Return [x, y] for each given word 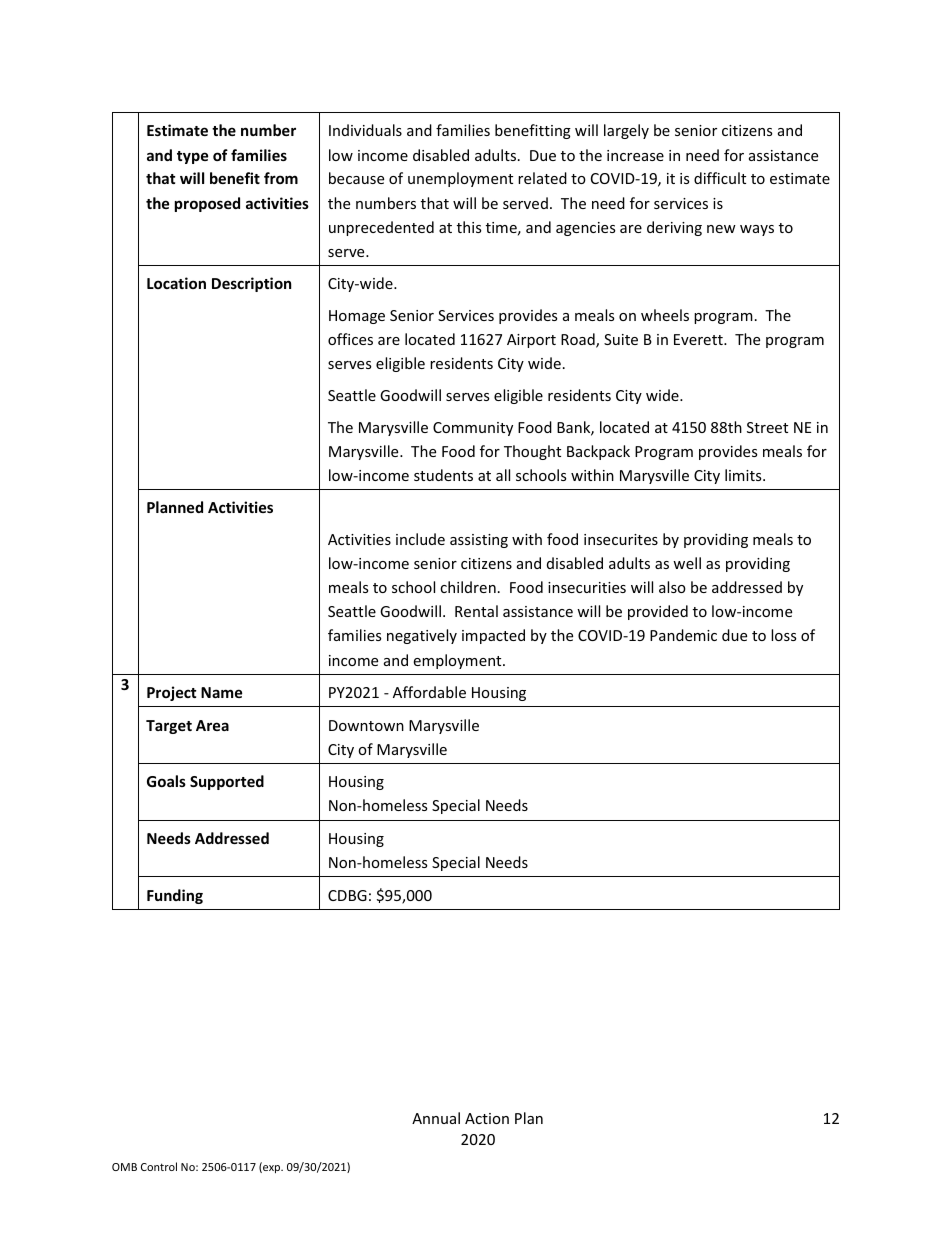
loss [783, 635]
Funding [175, 896]
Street [767, 427]
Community [473, 429]
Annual [436, 1118]
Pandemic [683, 635]
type [192, 157]
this [469, 227]
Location [176, 283]
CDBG [347, 895]
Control [159, 1166]
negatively [422, 636]
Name [221, 692]
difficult [720, 178]
